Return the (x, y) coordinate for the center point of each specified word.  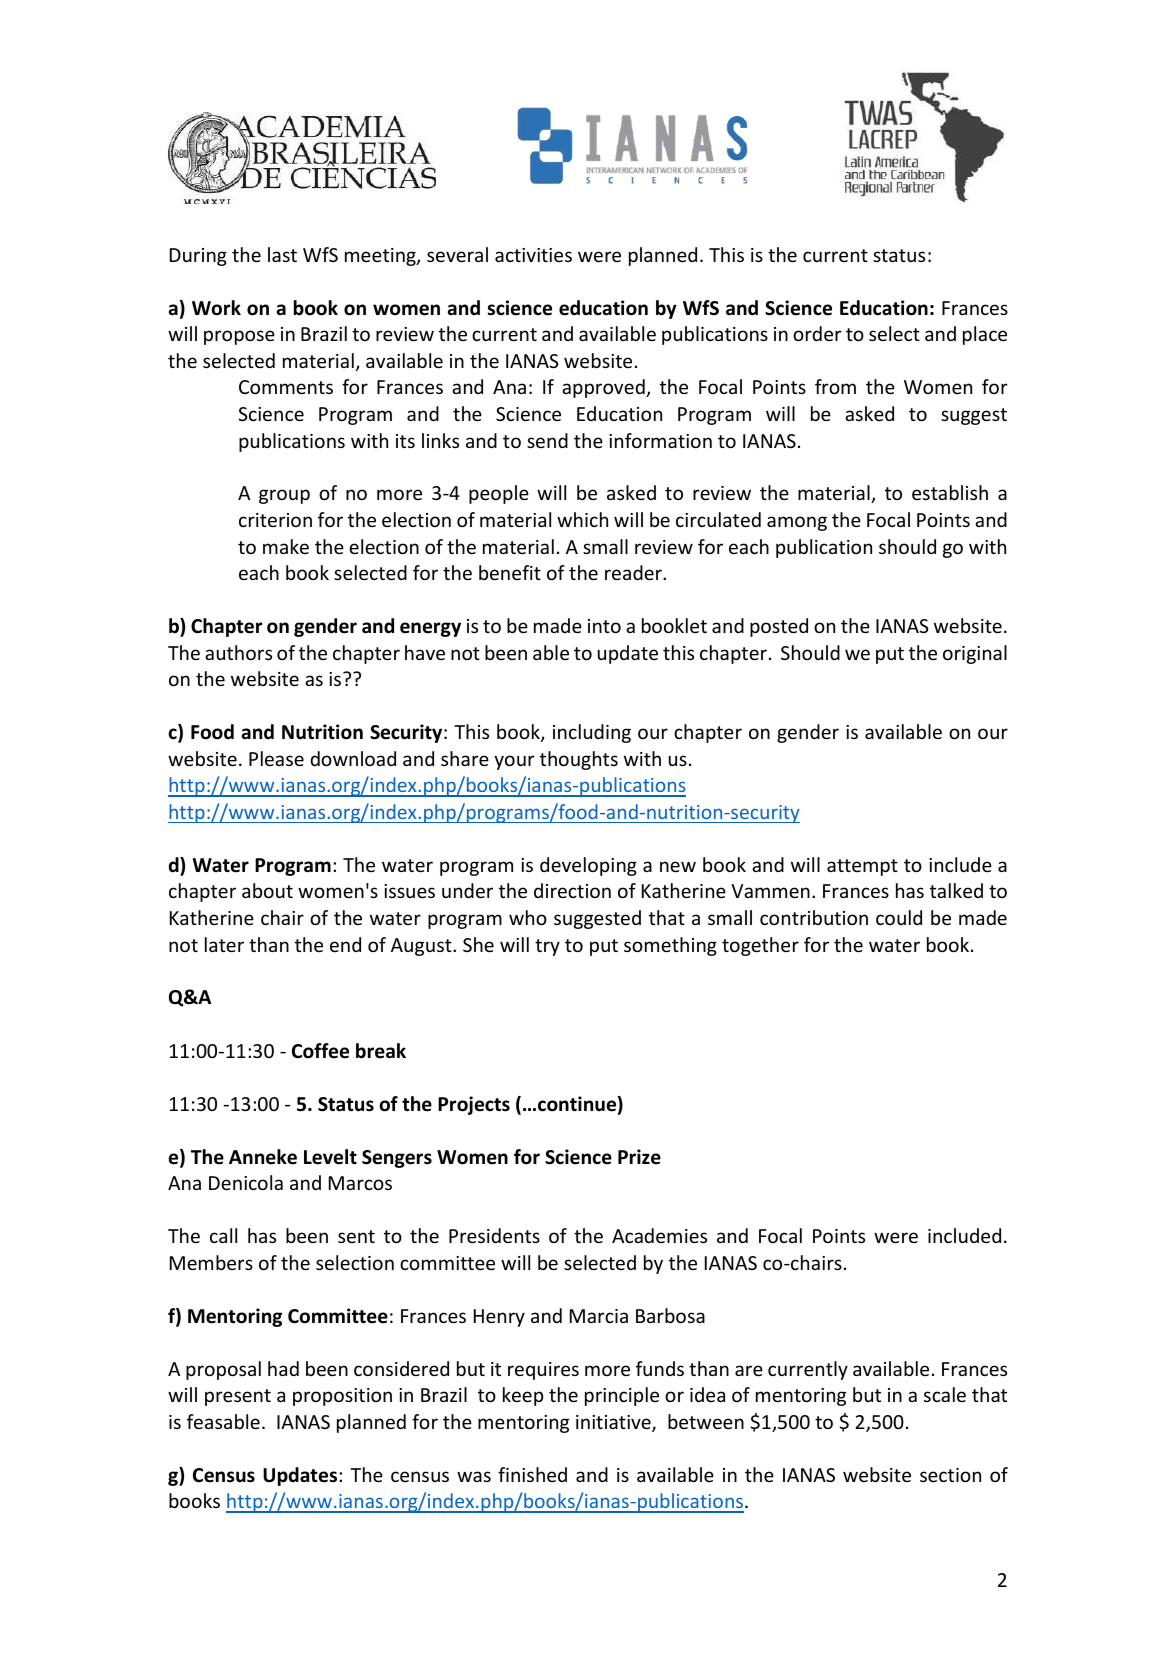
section (950, 1475)
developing (588, 866)
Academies (659, 1235)
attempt (862, 867)
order (817, 333)
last (282, 254)
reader (634, 572)
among (797, 523)
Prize (639, 1157)
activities (533, 255)
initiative (614, 1423)
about (267, 890)
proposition (342, 1397)
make (286, 546)
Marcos (360, 1183)
